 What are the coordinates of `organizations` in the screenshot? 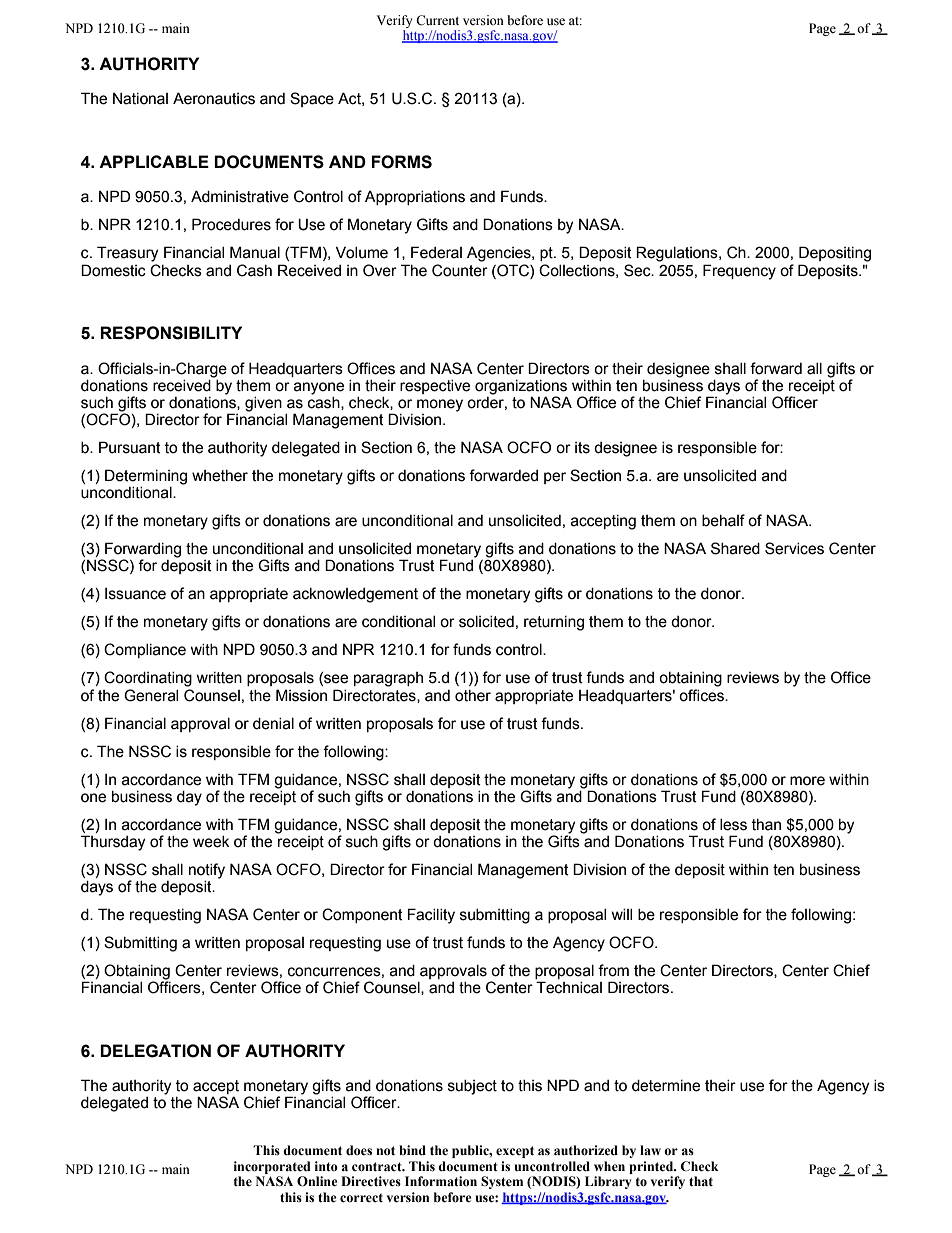 It's located at (521, 387).
